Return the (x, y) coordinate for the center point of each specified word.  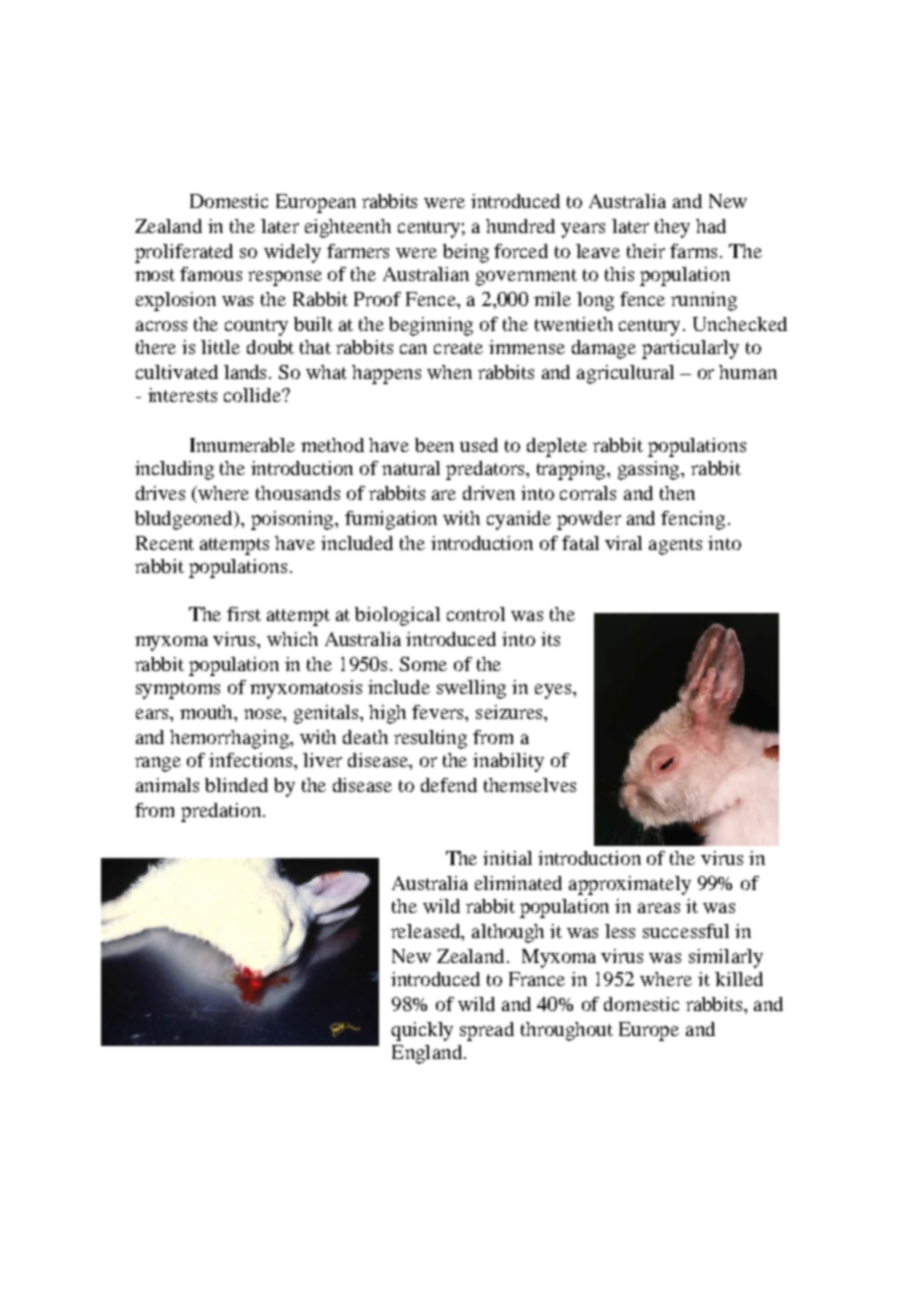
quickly (422, 1031)
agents (675, 546)
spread (487, 1031)
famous (211, 274)
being (466, 253)
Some (423, 664)
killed (739, 979)
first (244, 614)
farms (693, 251)
